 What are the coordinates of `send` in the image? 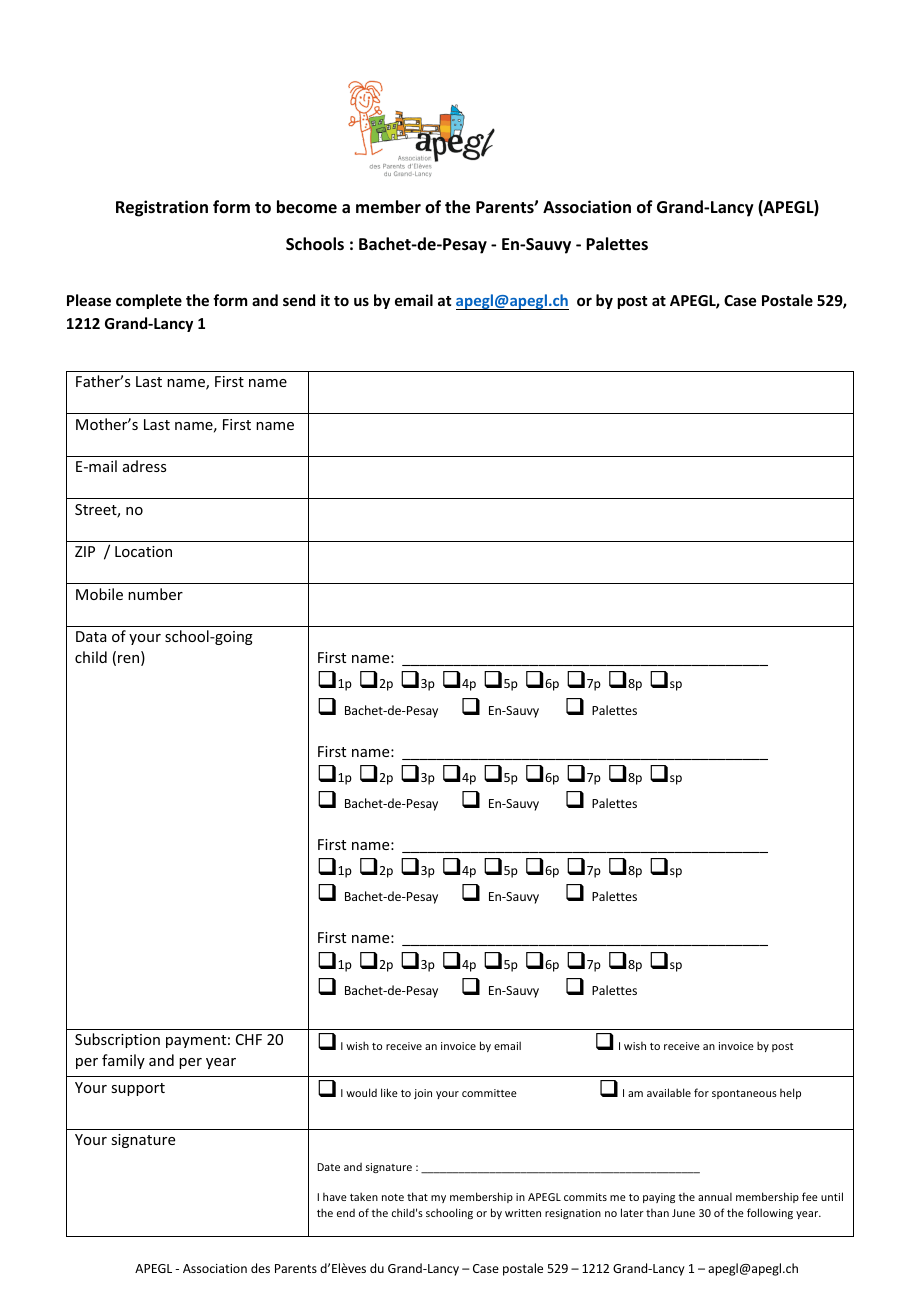 It's located at (299, 300).
